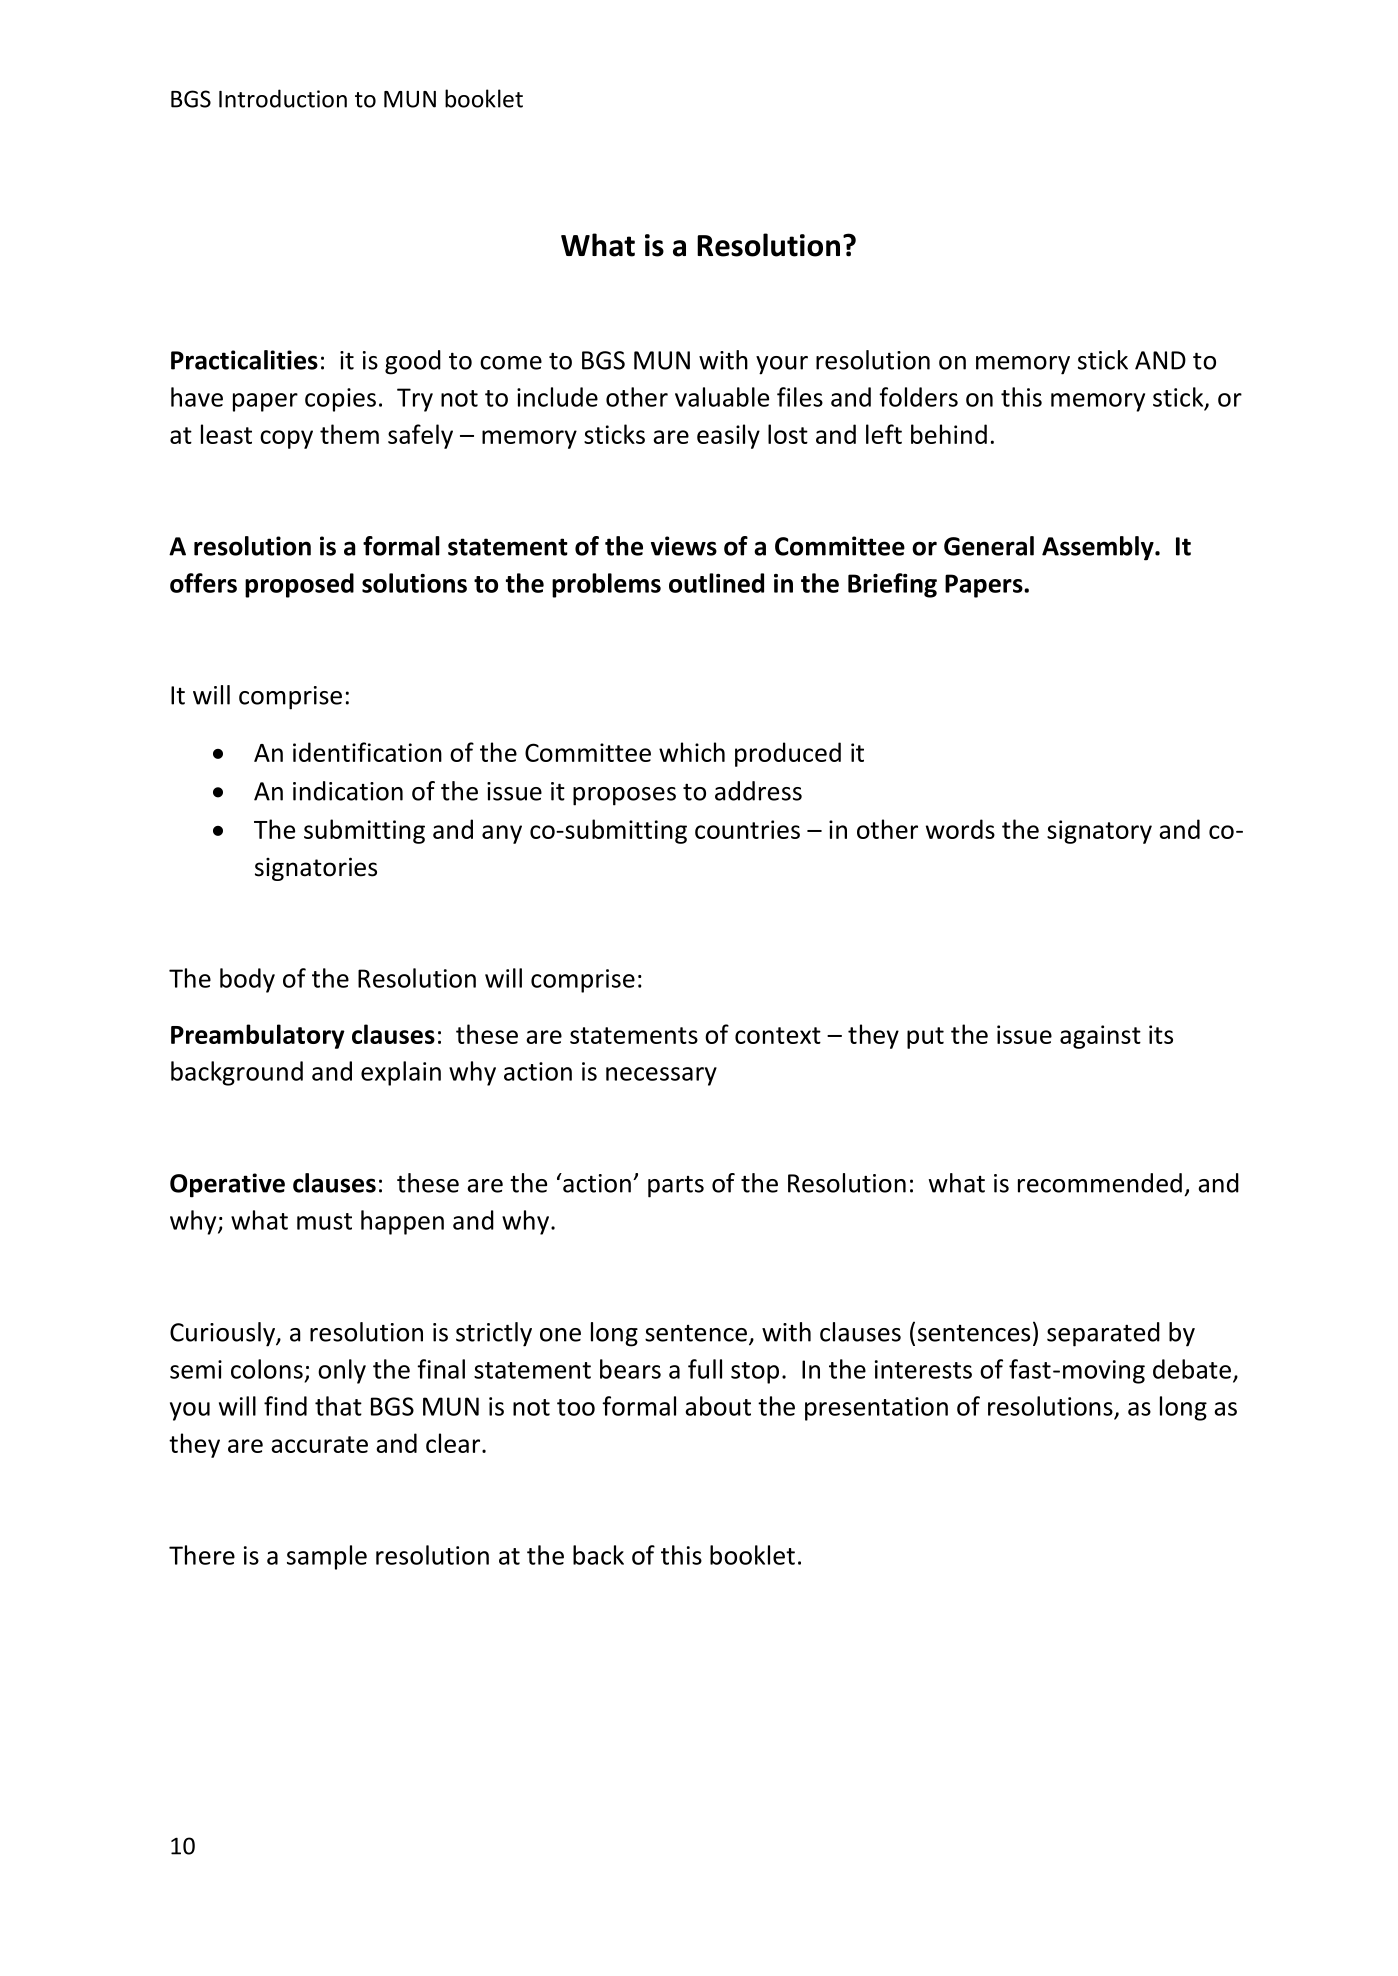  Describe the element at coordinates (348, 791) in the page. I see `indication` at that location.
